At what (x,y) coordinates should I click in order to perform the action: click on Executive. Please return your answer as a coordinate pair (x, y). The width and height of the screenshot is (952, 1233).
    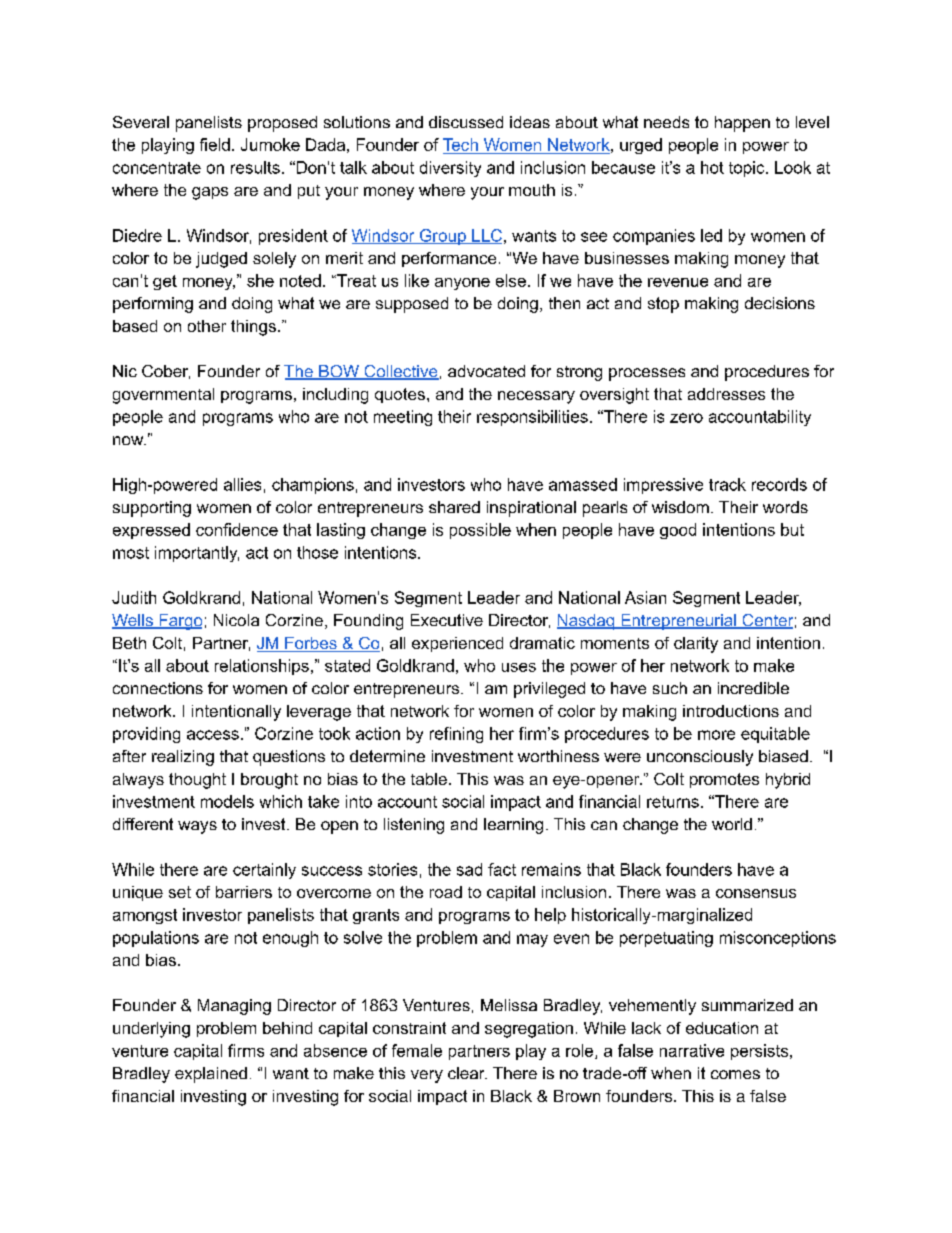
    Looking at the image, I should click on (447, 620).
